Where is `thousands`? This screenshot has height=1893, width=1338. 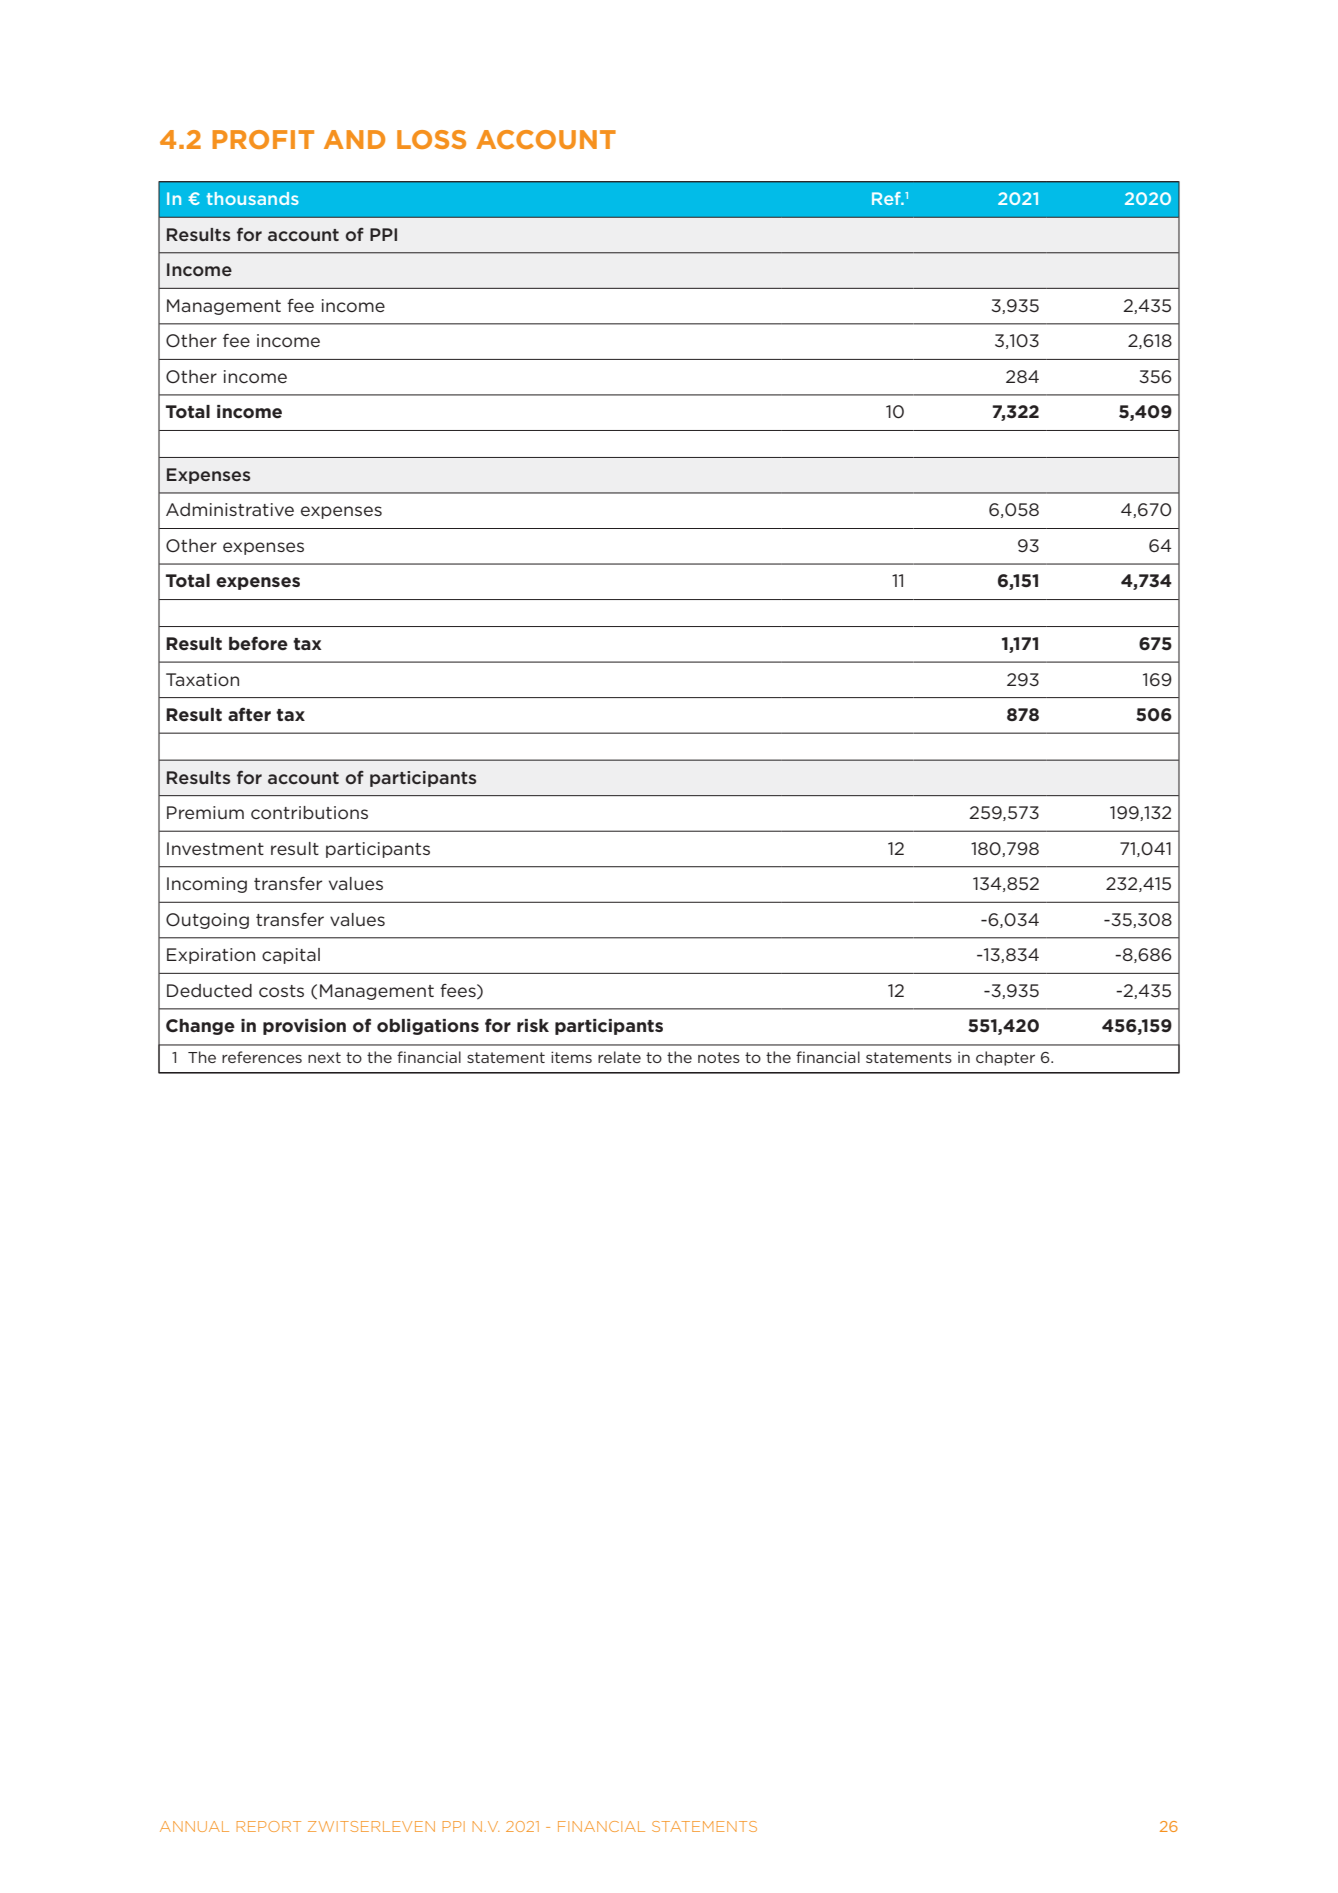 thousands is located at coordinates (252, 198).
